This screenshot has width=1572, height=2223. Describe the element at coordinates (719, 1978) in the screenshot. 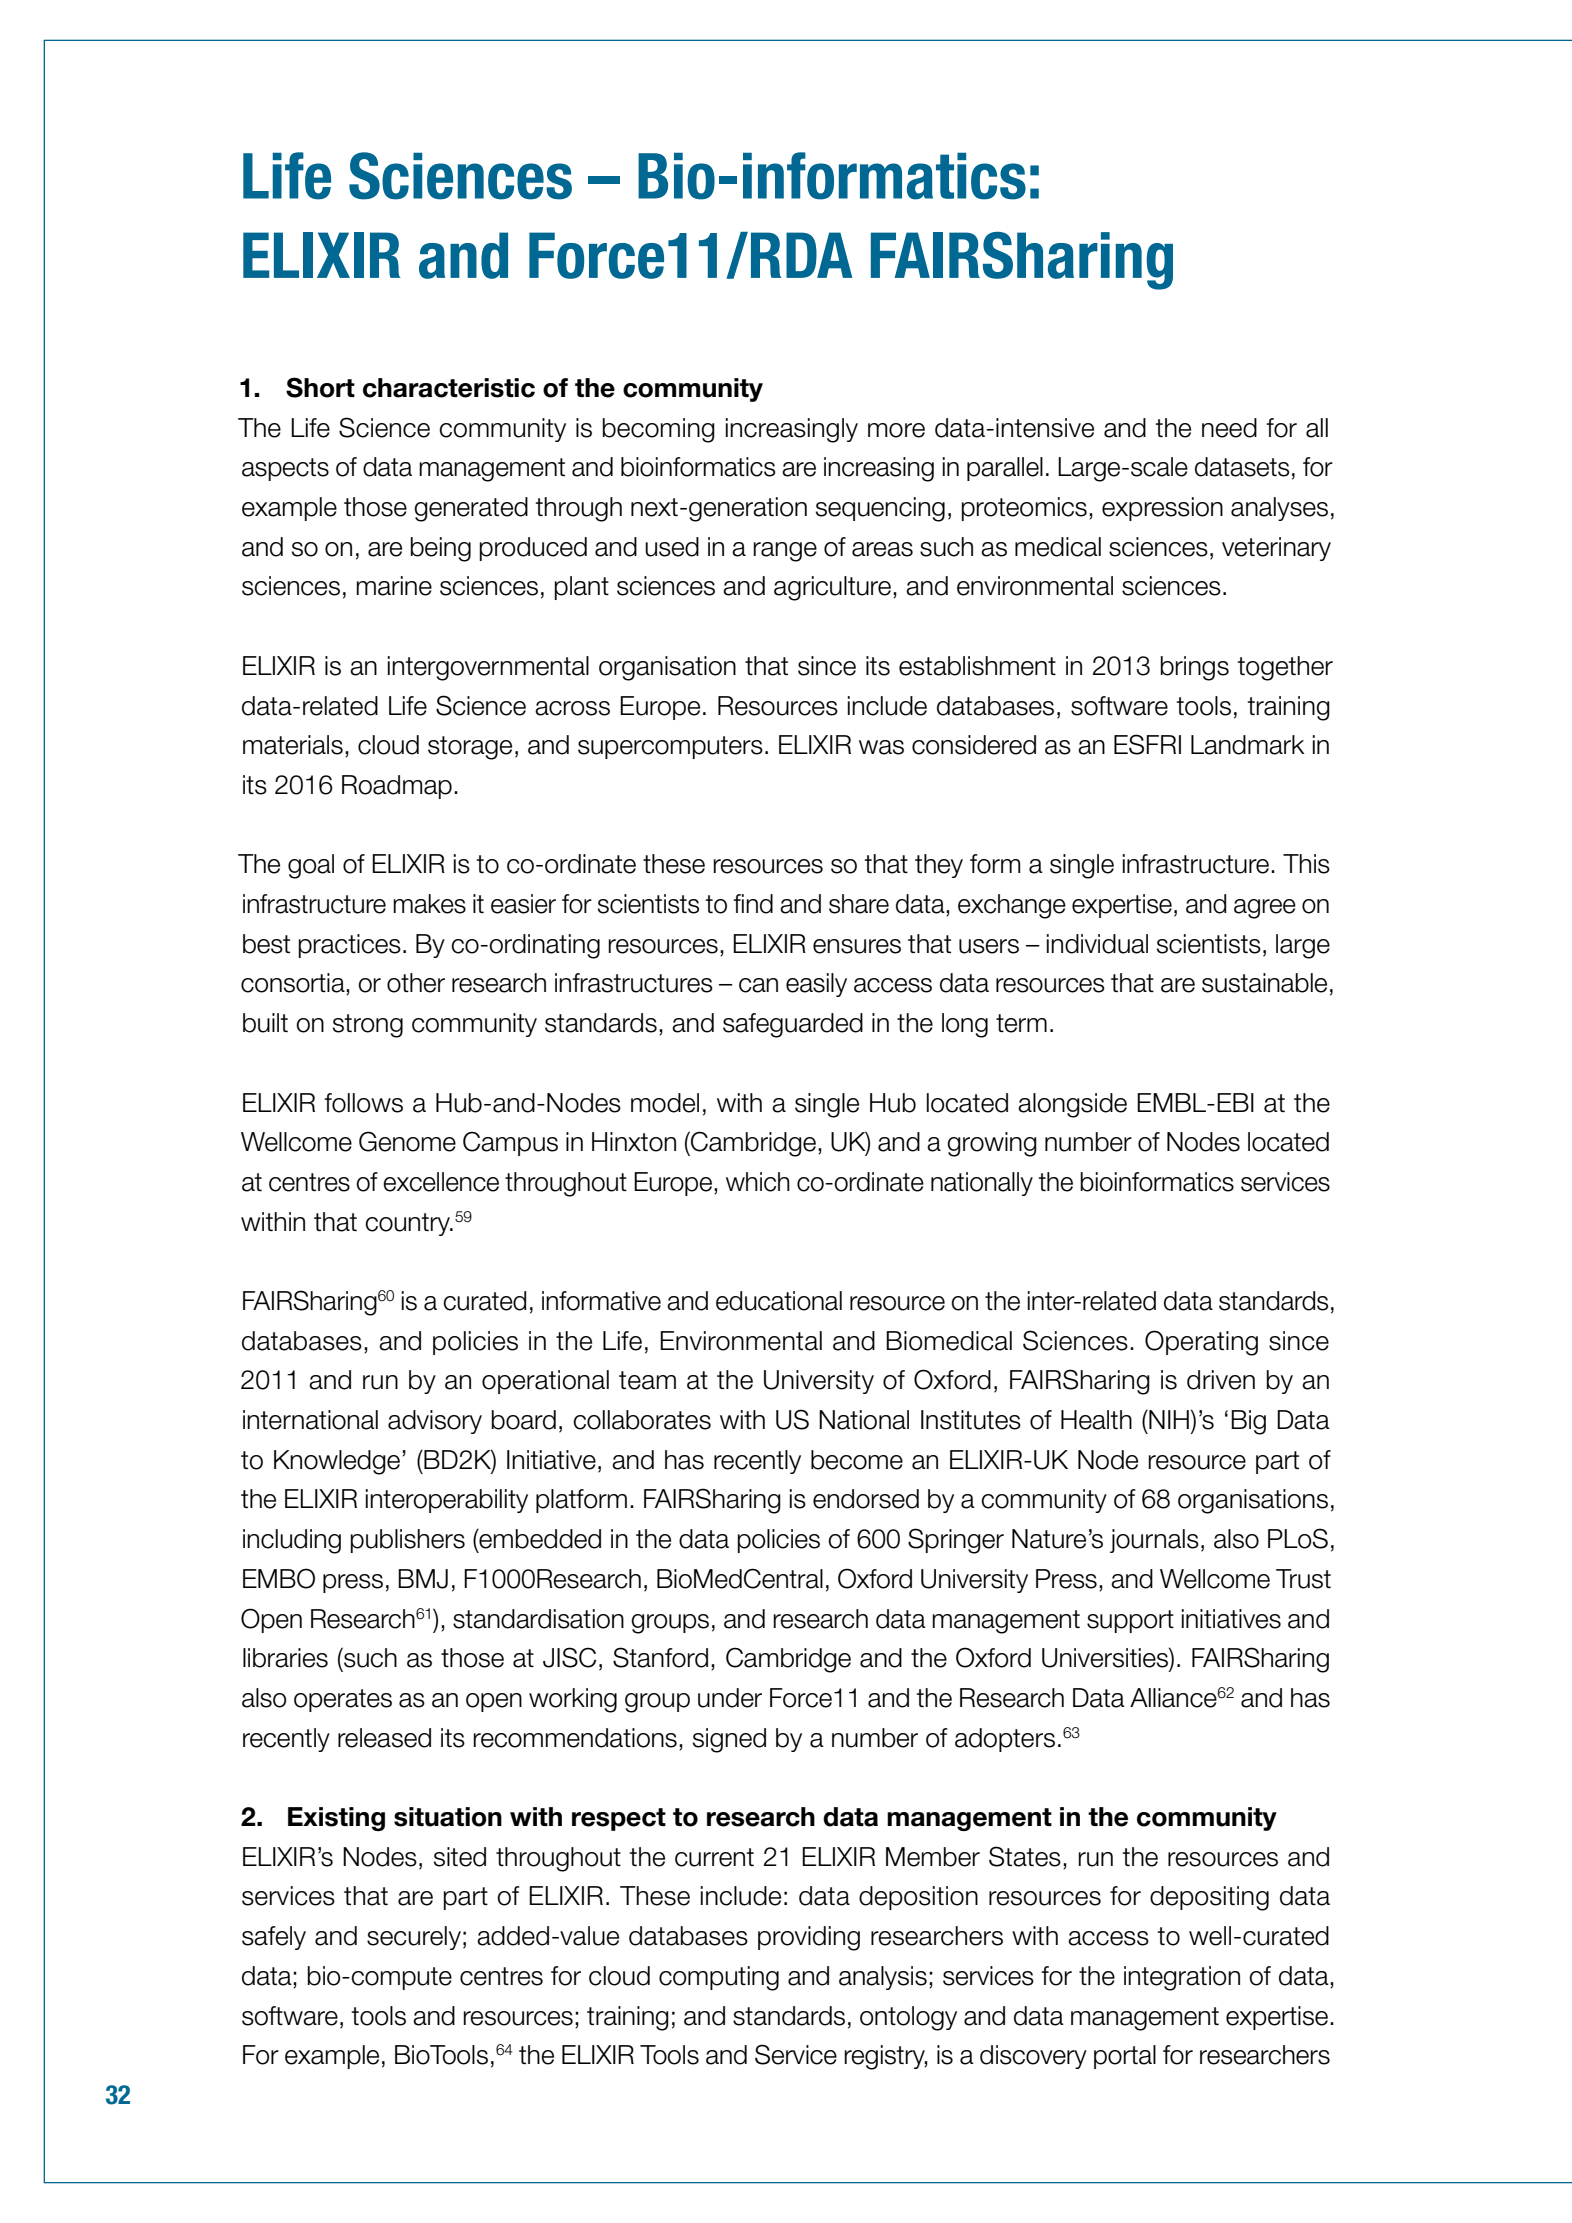

I see `computing` at that location.
